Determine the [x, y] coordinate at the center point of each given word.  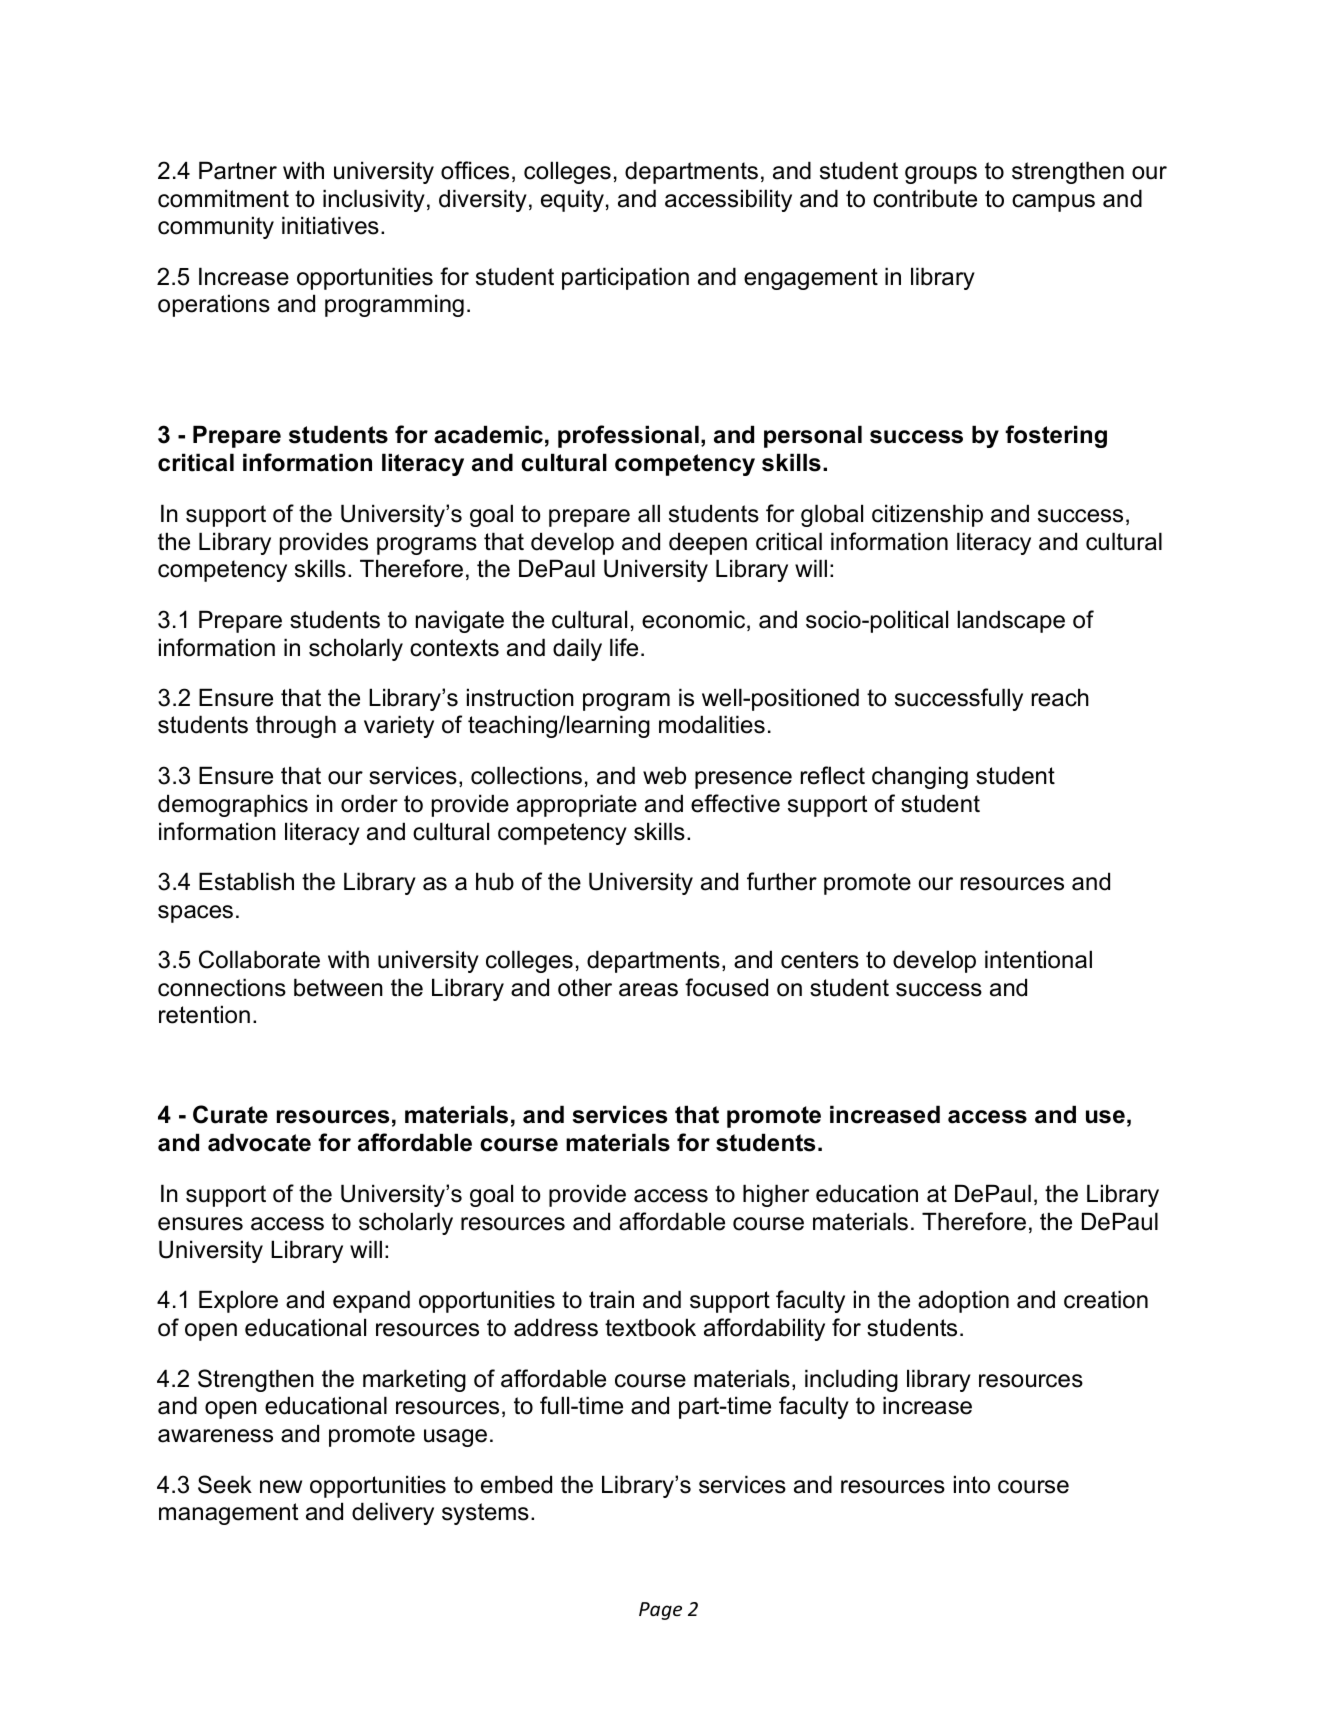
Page [660, 1611]
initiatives [330, 225]
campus [1053, 203]
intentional [1038, 959]
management [228, 1514]
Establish [246, 881]
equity [572, 200]
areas [648, 990]
